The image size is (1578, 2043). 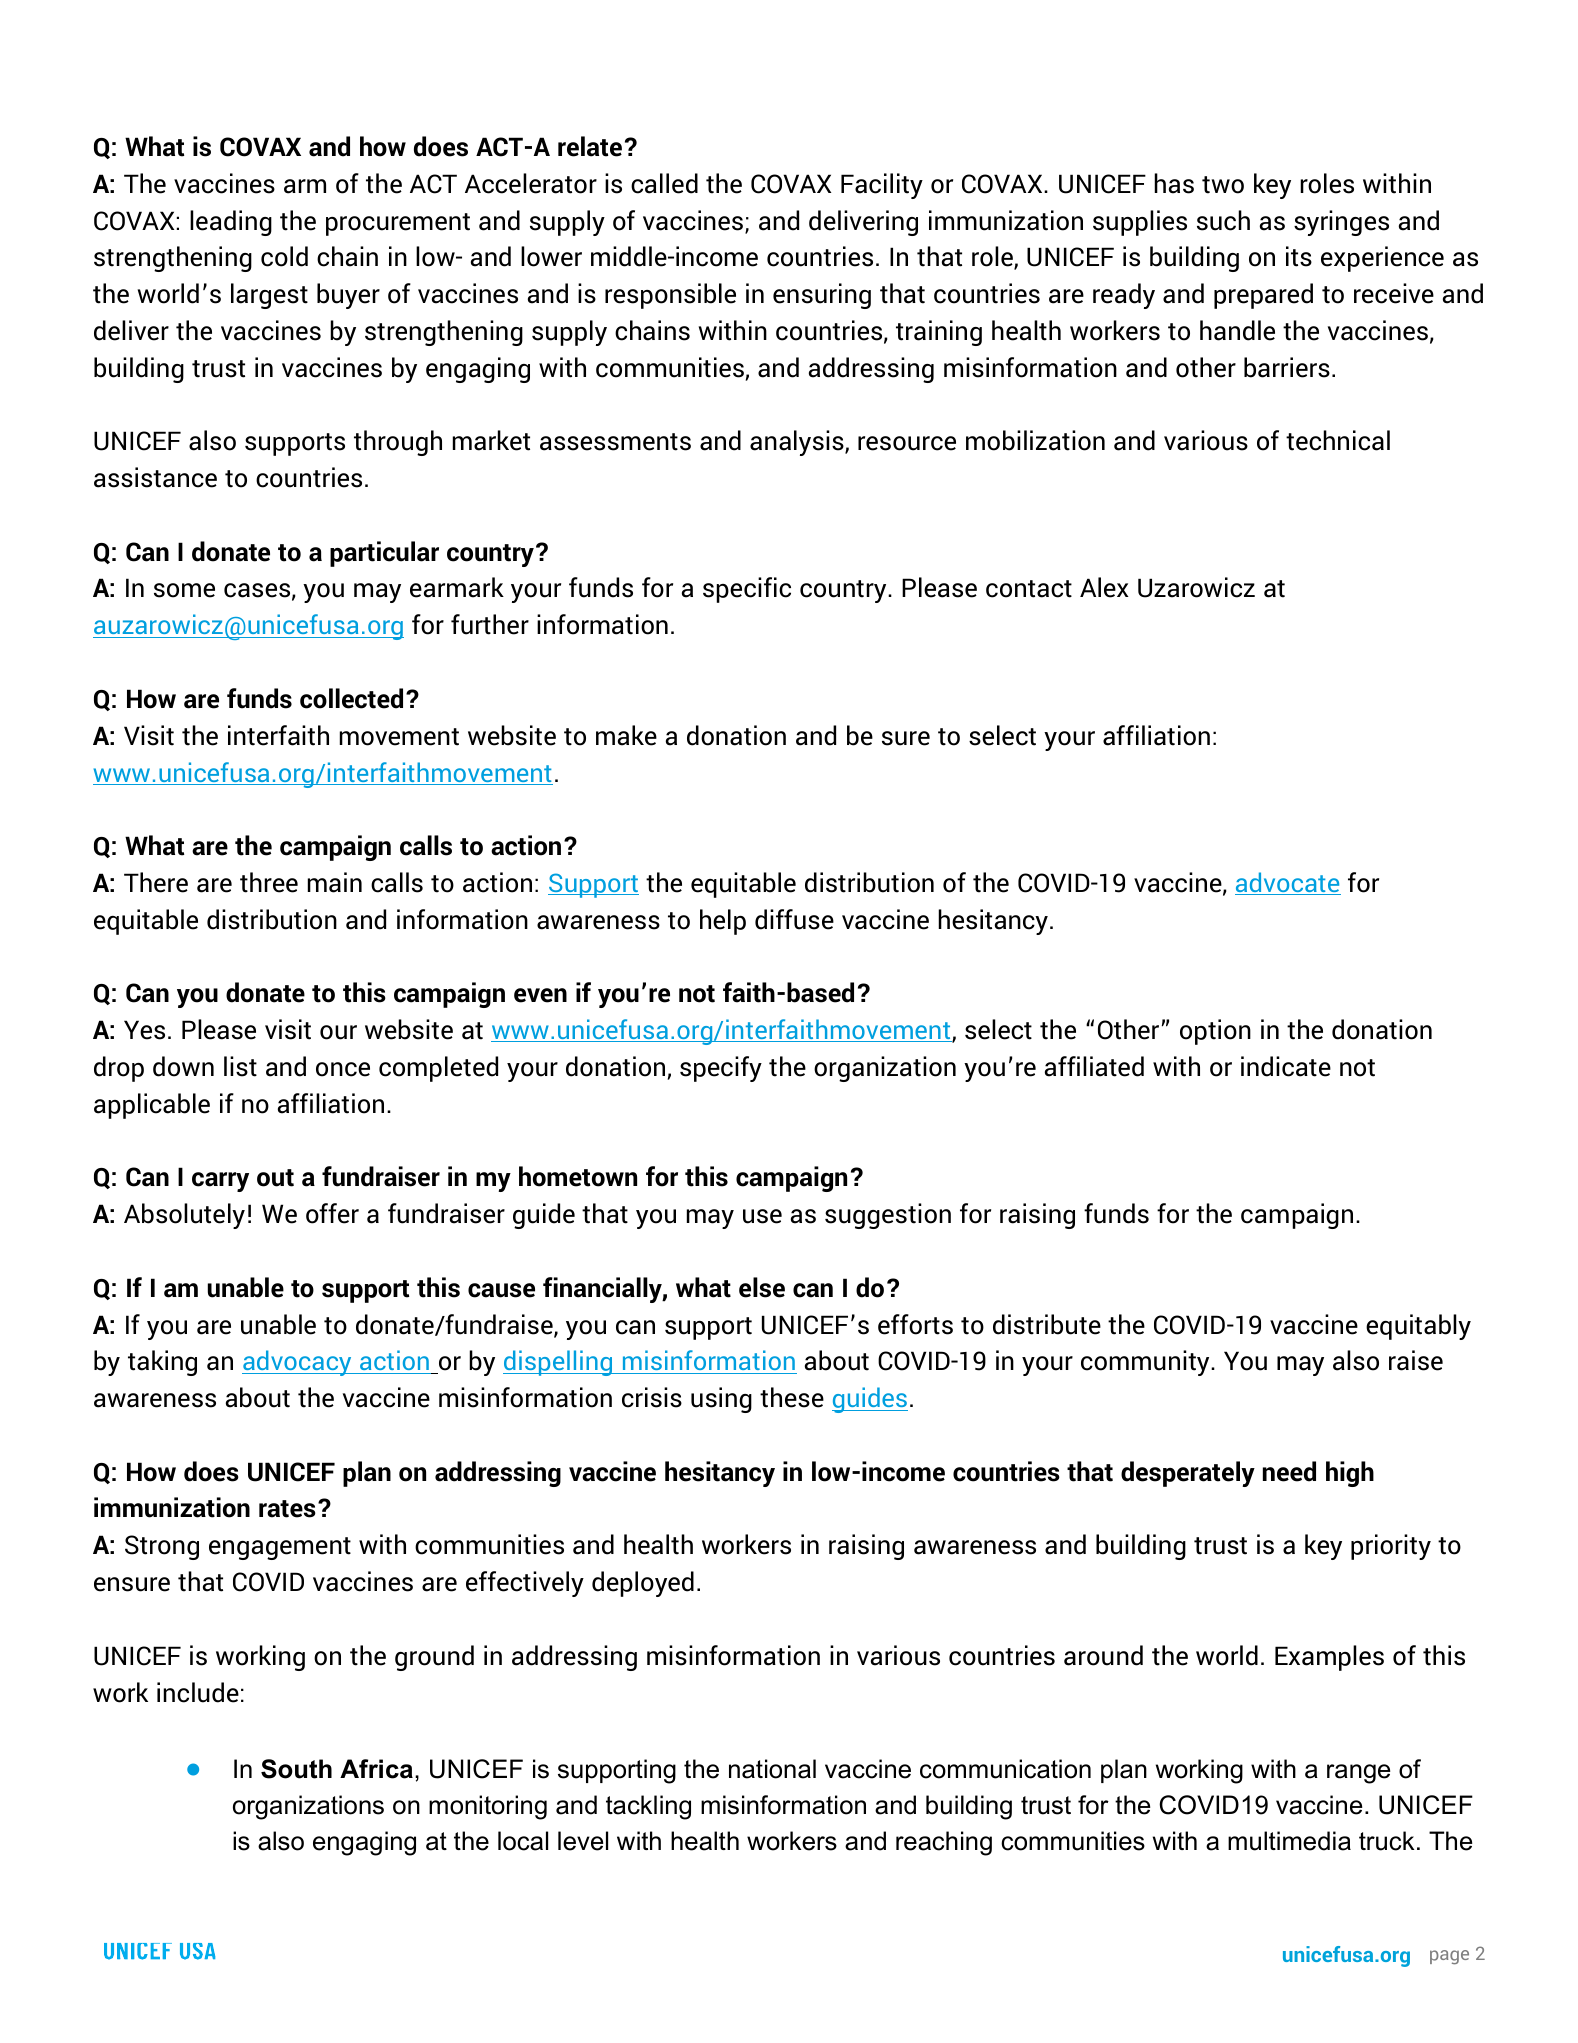 I want to click on specific, so click(x=747, y=590).
